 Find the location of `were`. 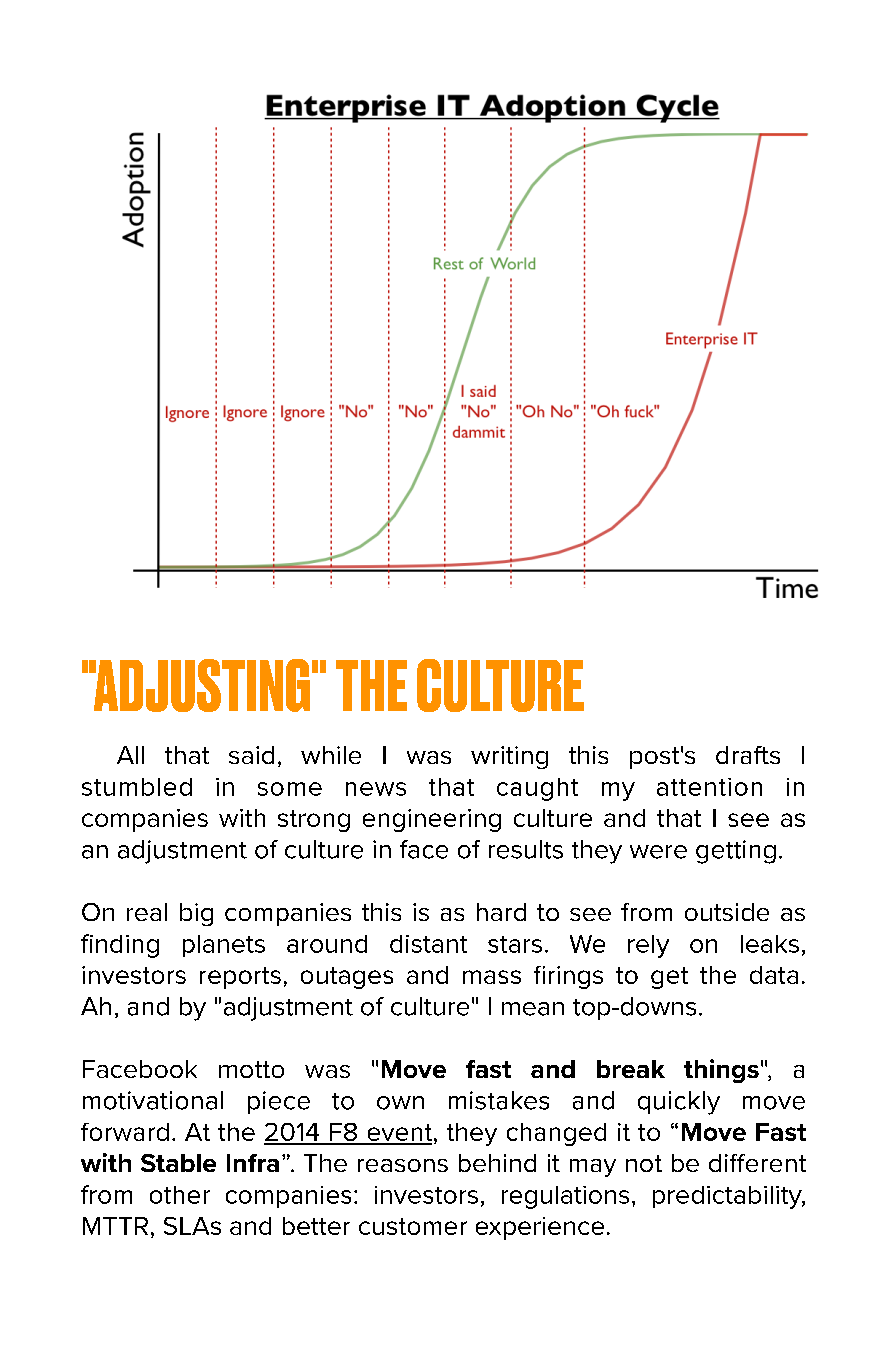

were is located at coordinates (658, 852).
